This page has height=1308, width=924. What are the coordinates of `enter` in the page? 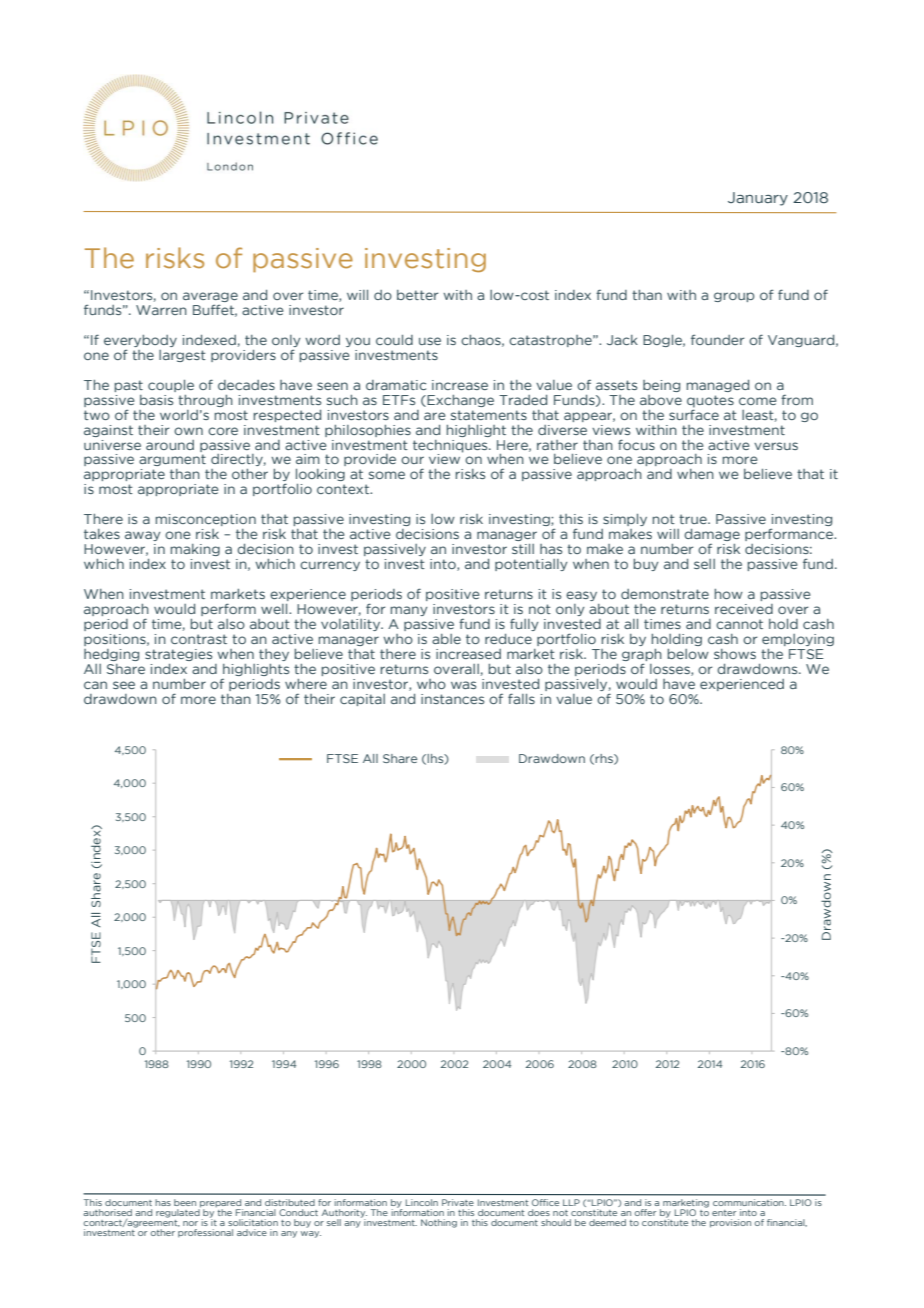 It's located at (724, 1213).
